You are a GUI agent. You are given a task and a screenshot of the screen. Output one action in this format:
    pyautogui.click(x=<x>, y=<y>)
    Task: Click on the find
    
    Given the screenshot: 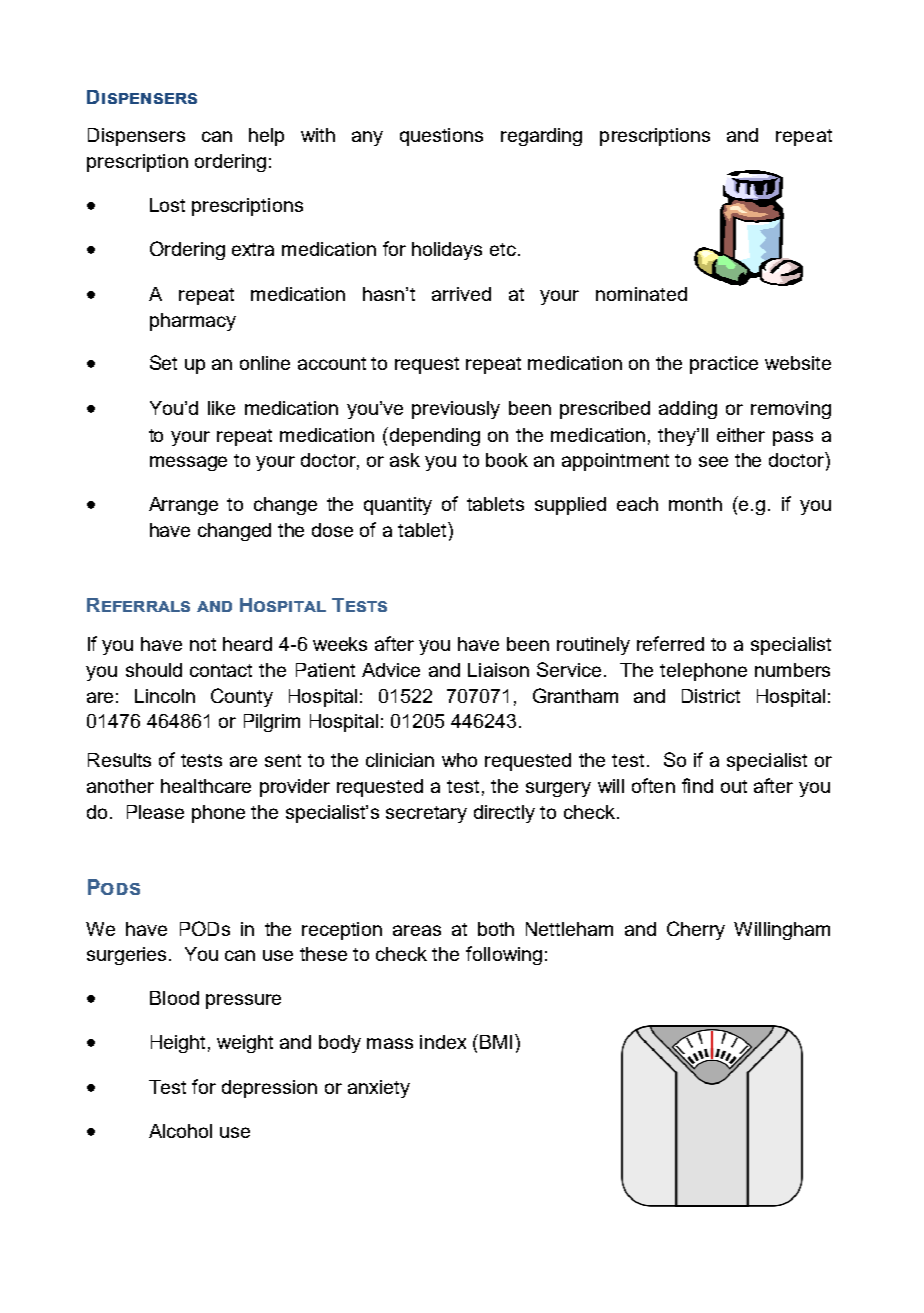 What is the action you would take?
    pyautogui.click(x=697, y=785)
